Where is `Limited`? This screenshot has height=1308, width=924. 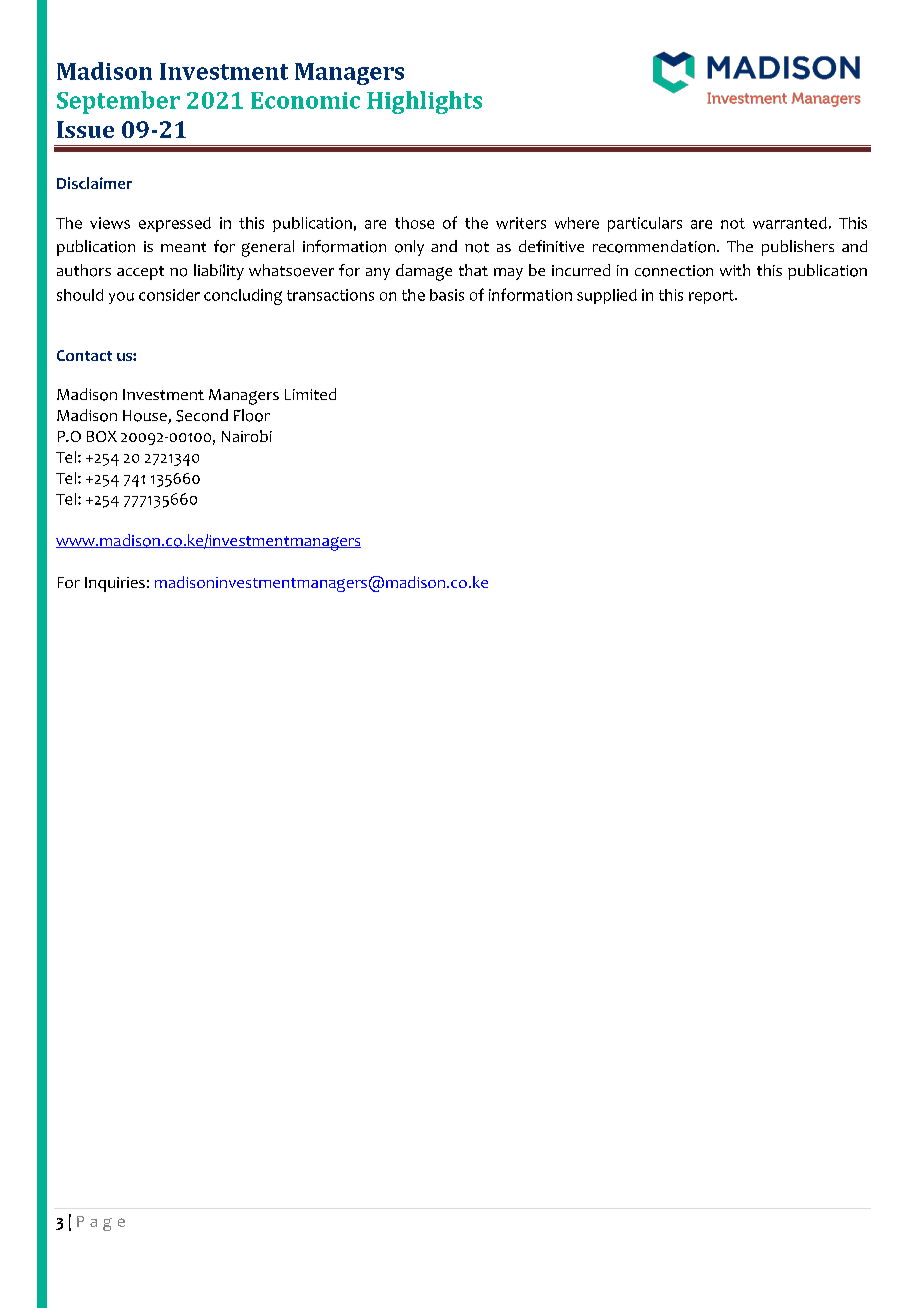 Limited is located at coordinates (310, 394).
